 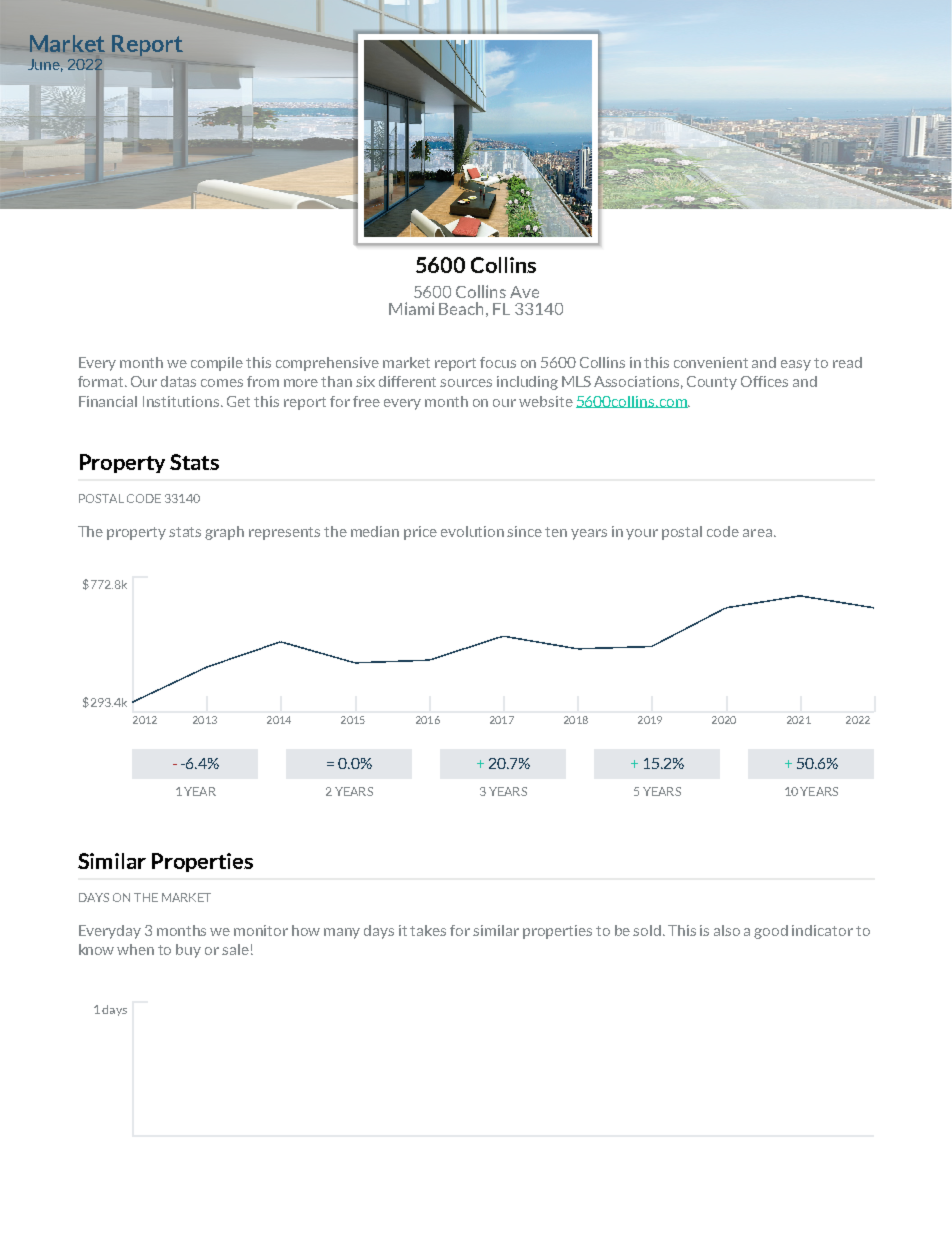 What do you see at coordinates (224, 533) in the screenshot?
I see `graph` at bounding box center [224, 533].
